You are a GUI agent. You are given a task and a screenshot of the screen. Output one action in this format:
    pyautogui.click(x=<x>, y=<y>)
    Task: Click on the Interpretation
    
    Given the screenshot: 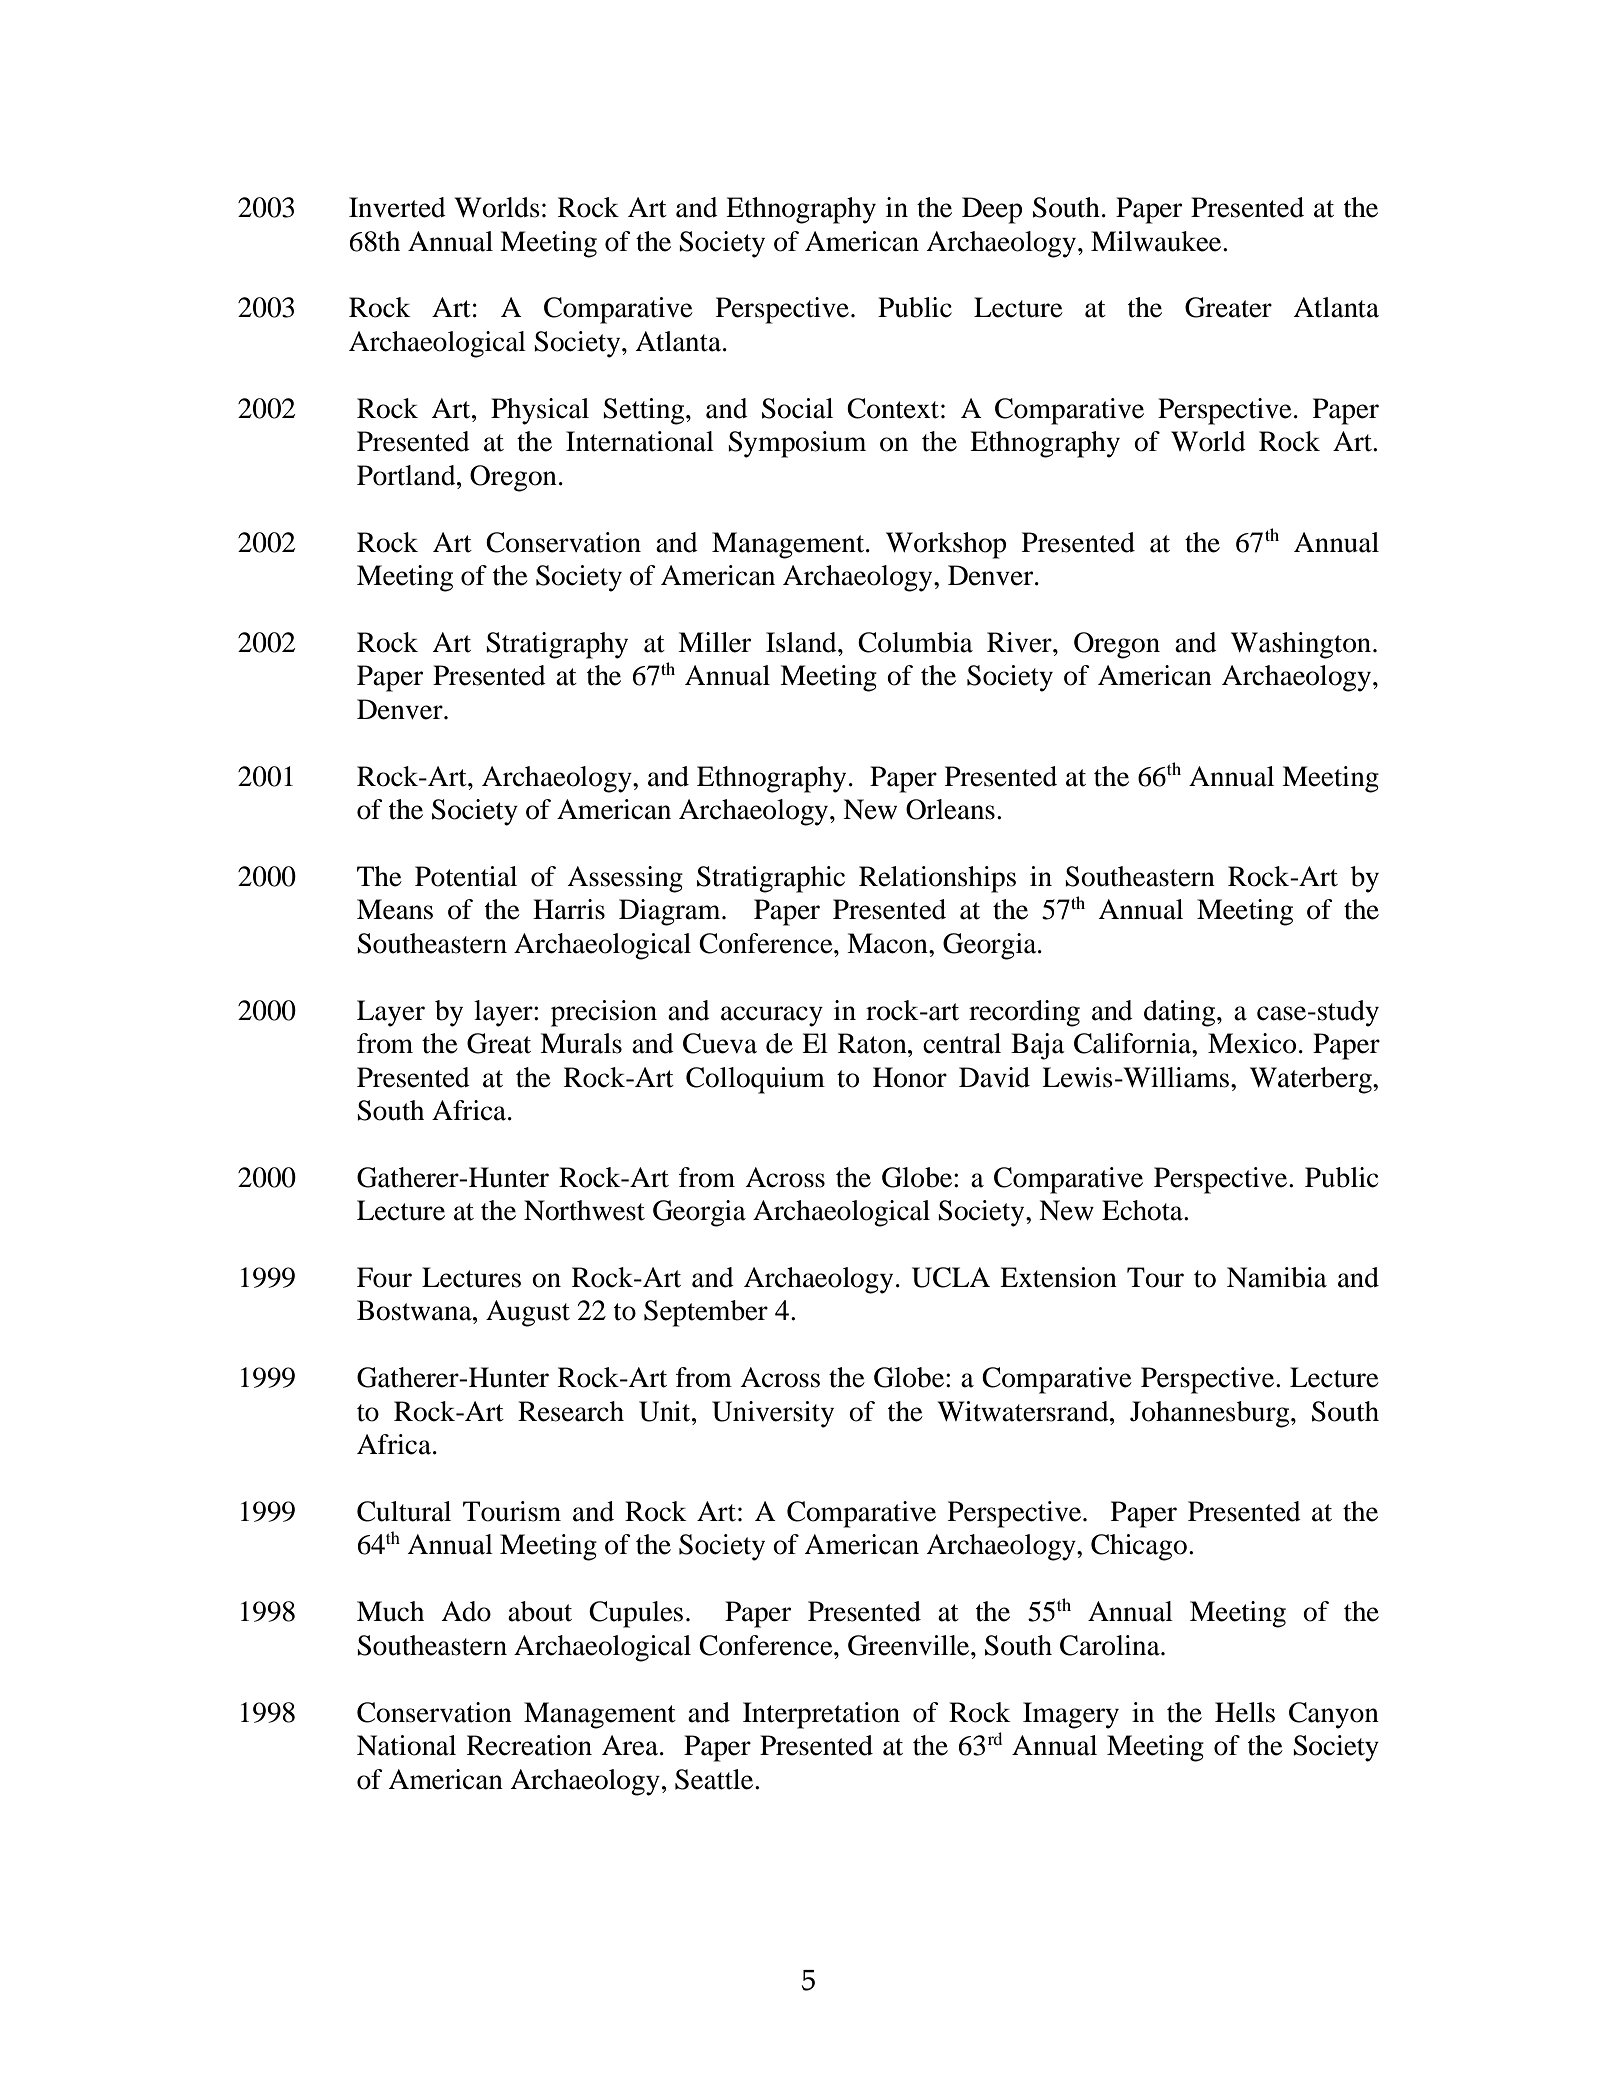 What is the action you would take?
    pyautogui.click(x=821, y=1715)
